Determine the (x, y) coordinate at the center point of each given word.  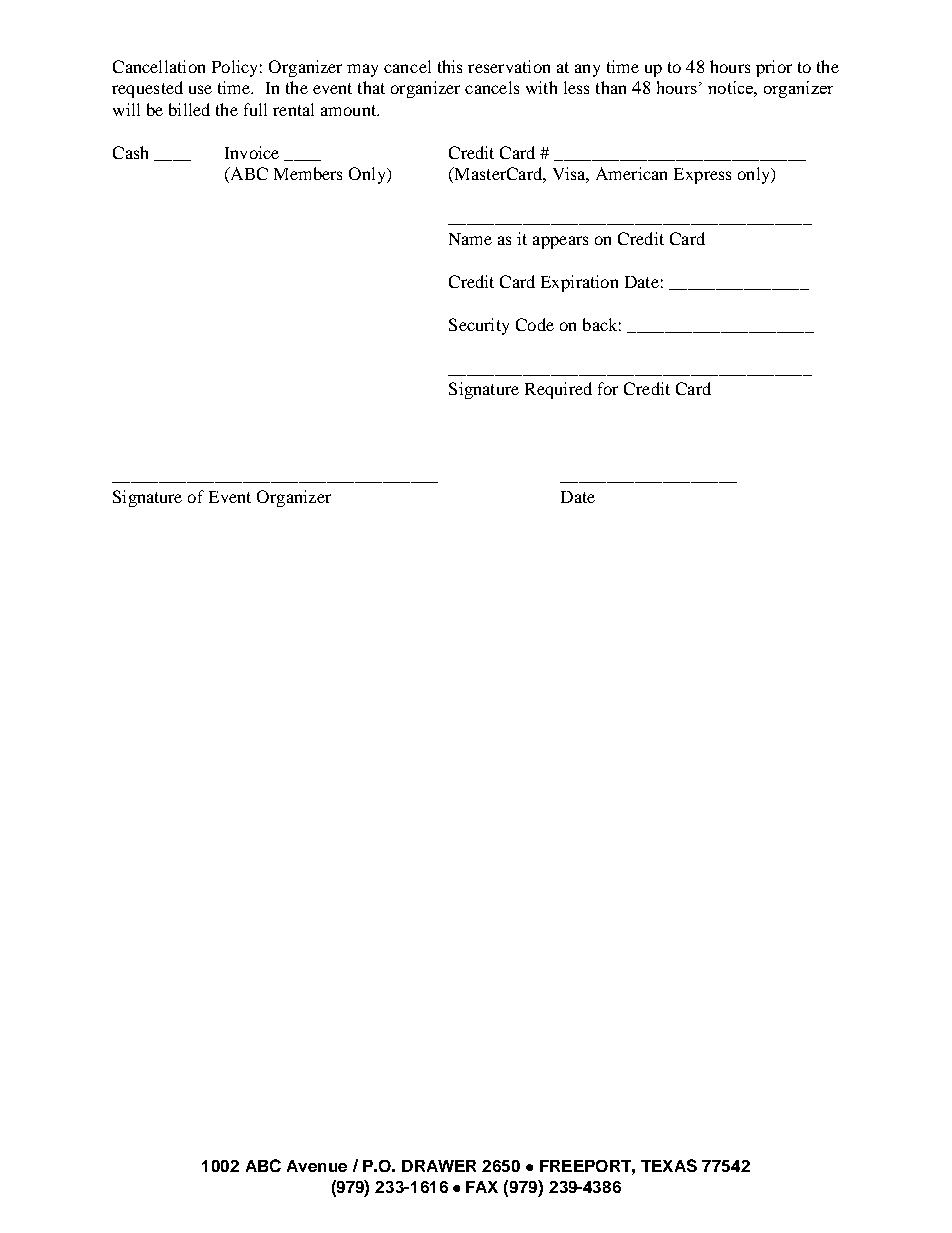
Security (479, 326)
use (200, 89)
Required (558, 390)
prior (774, 68)
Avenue (317, 1166)
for (608, 388)
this (450, 66)
